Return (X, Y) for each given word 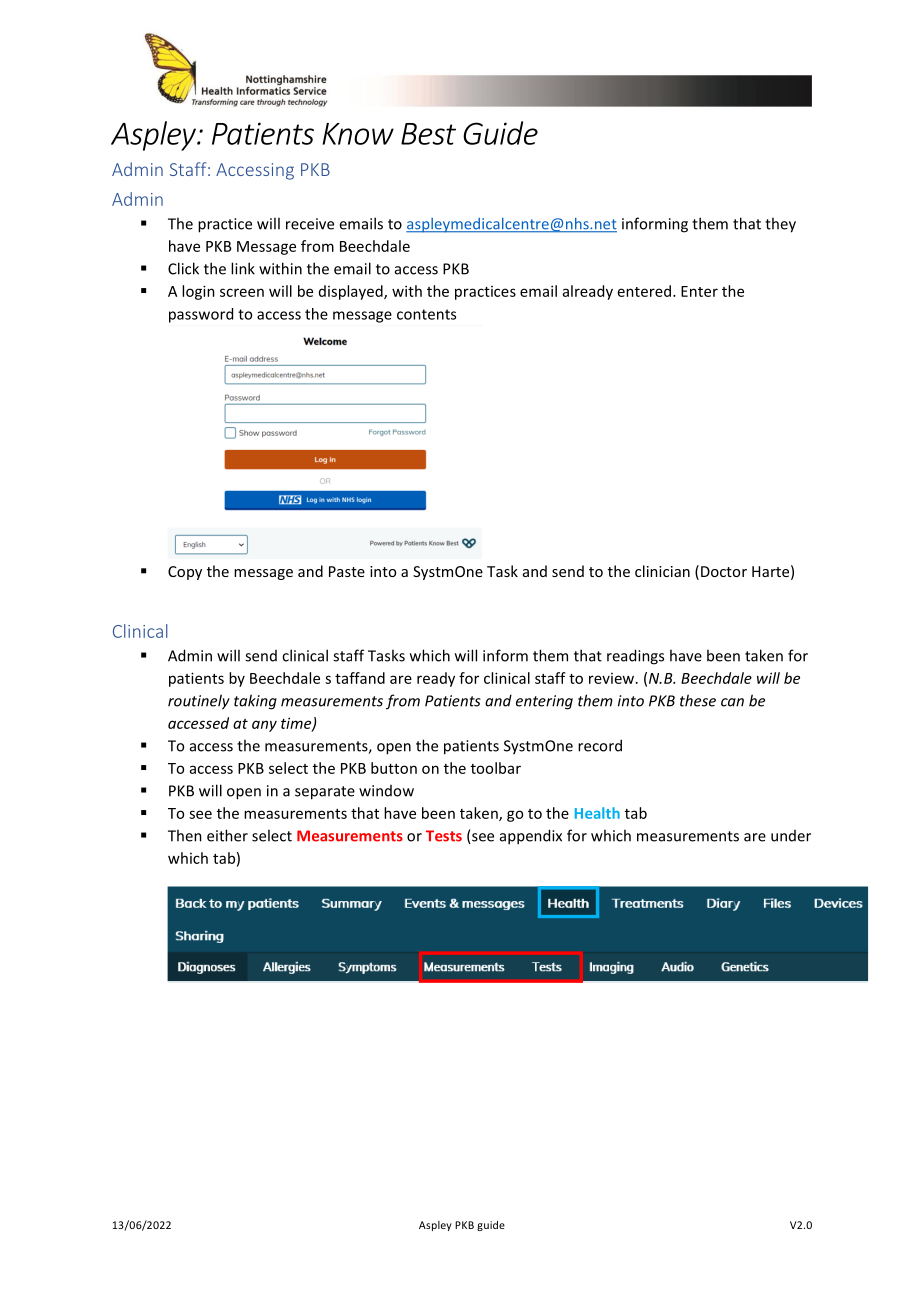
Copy (185, 573)
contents (426, 314)
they (780, 225)
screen (242, 292)
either (227, 835)
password (201, 315)
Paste (347, 571)
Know (358, 134)
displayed (352, 292)
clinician (662, 571)
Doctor (724, 571)
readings (635, 657)
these (698, 700)
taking (255, 702)
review (613, 678)
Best (428, 134)
